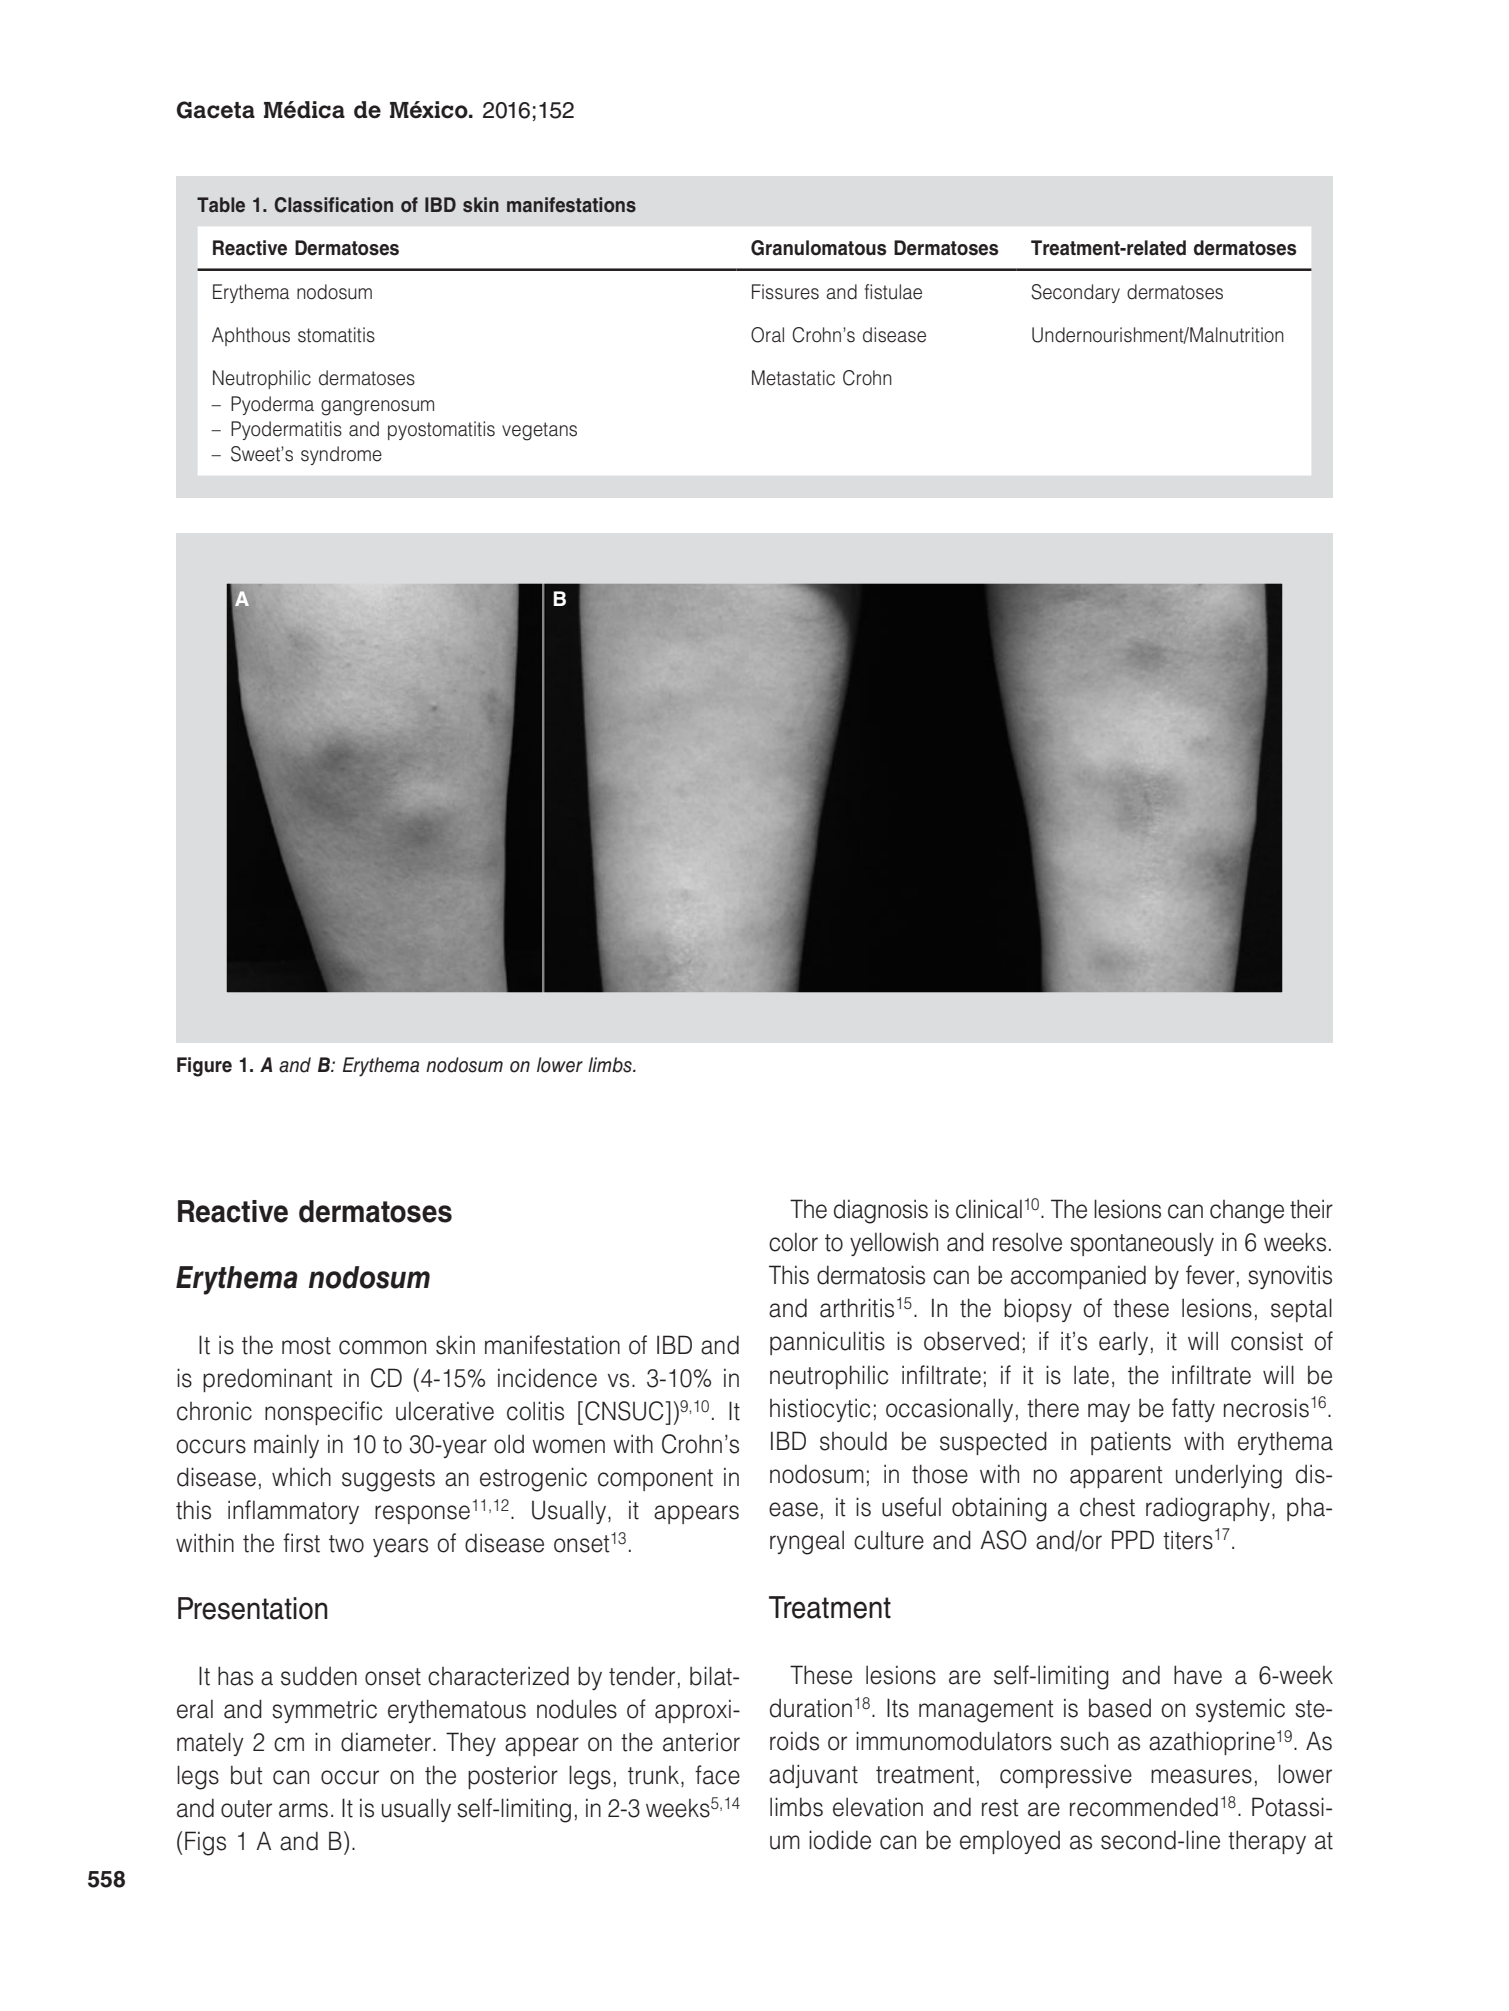 Image resolution: width=1509 pixels, height=2011 pixels. Describe the element at coordinates (793, 1242) in the screenshot. I see `color` at that location.
